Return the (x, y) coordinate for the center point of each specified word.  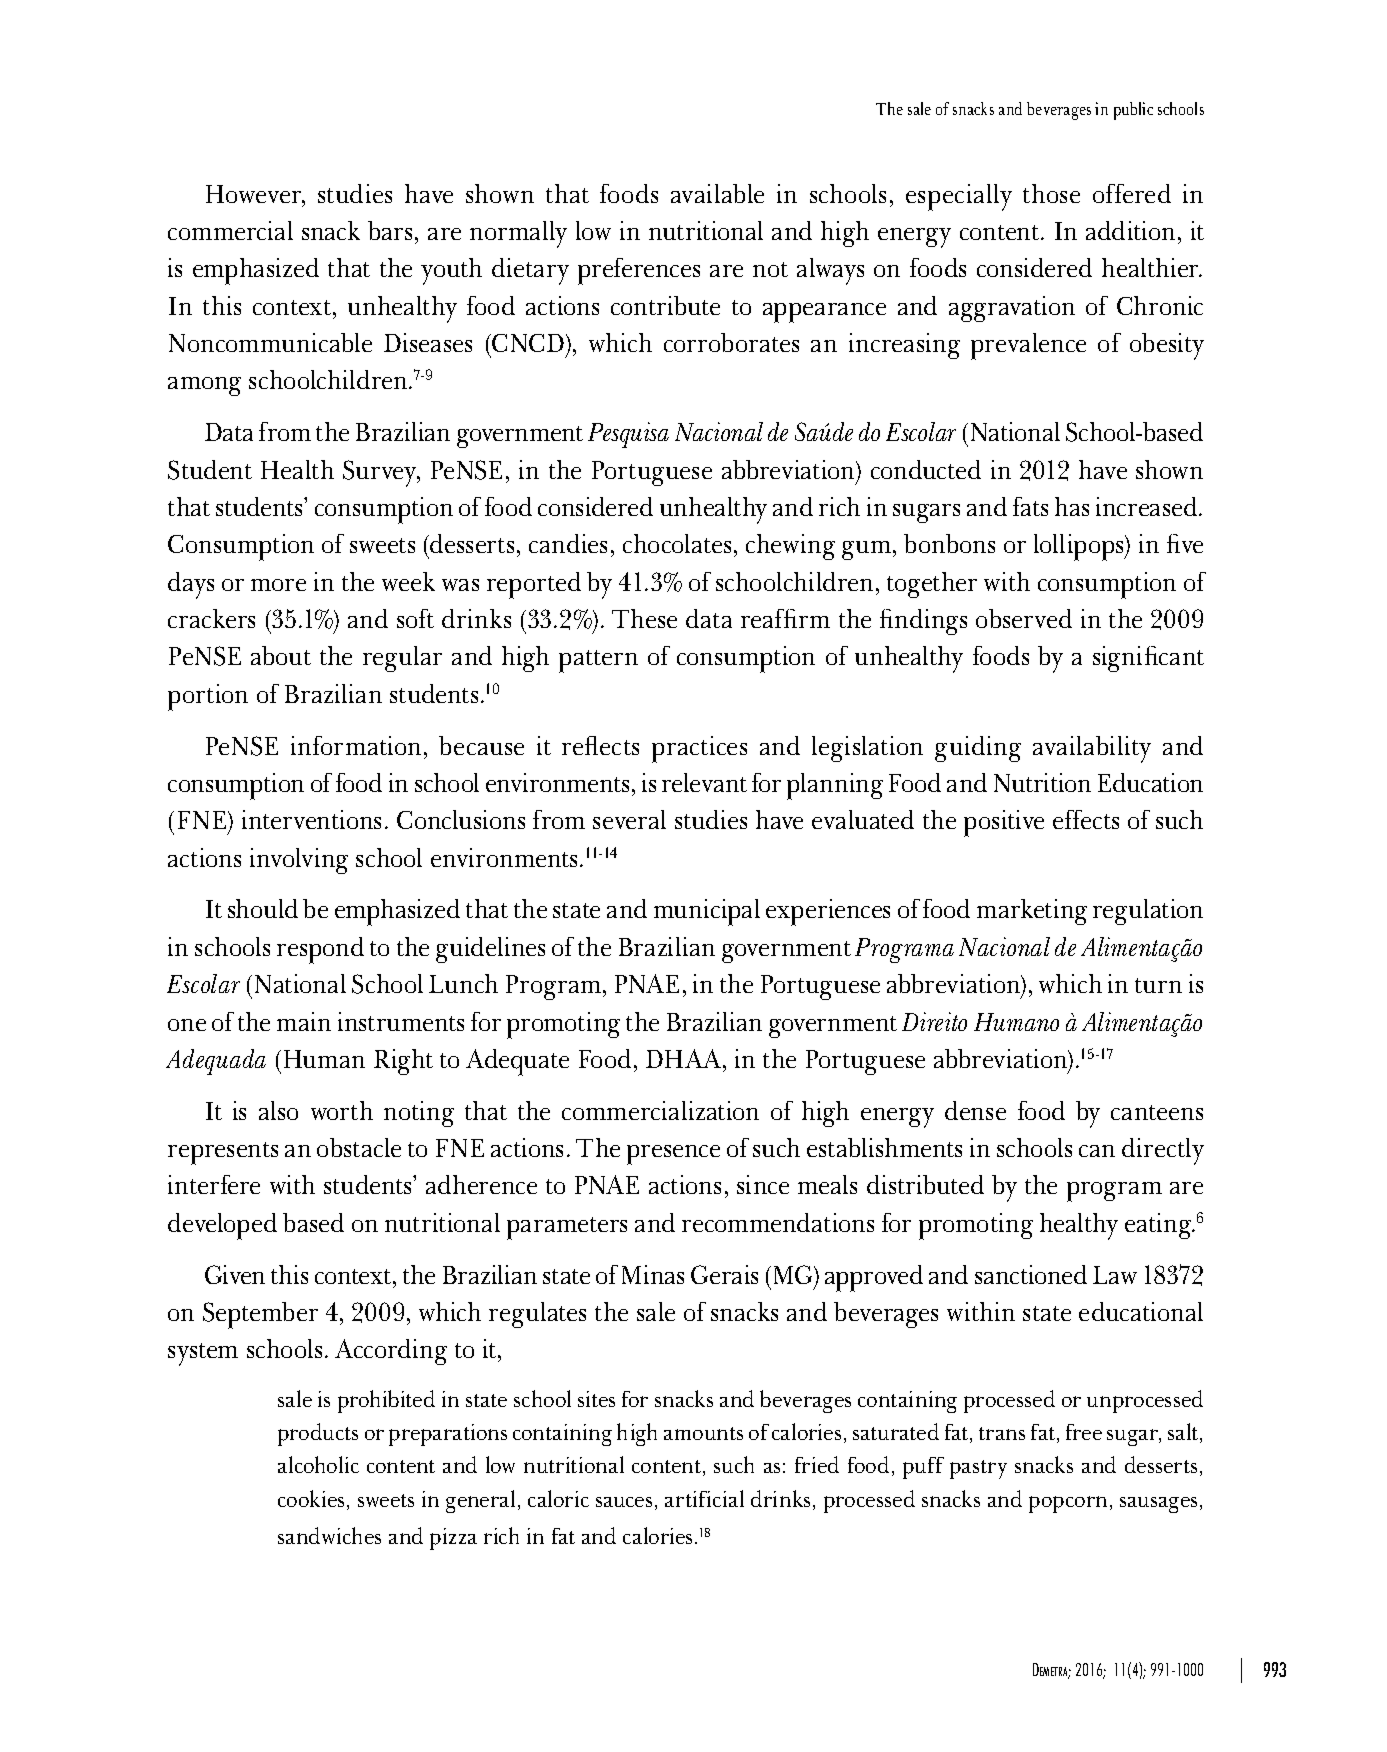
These (644, 618)
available (717, 193)
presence (673, 1155)
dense (975, 1110)
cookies (311, 1498)
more (278, 585)
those (1051, 193)
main (304, 1021)
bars (390, 230)
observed (1024, 618)
